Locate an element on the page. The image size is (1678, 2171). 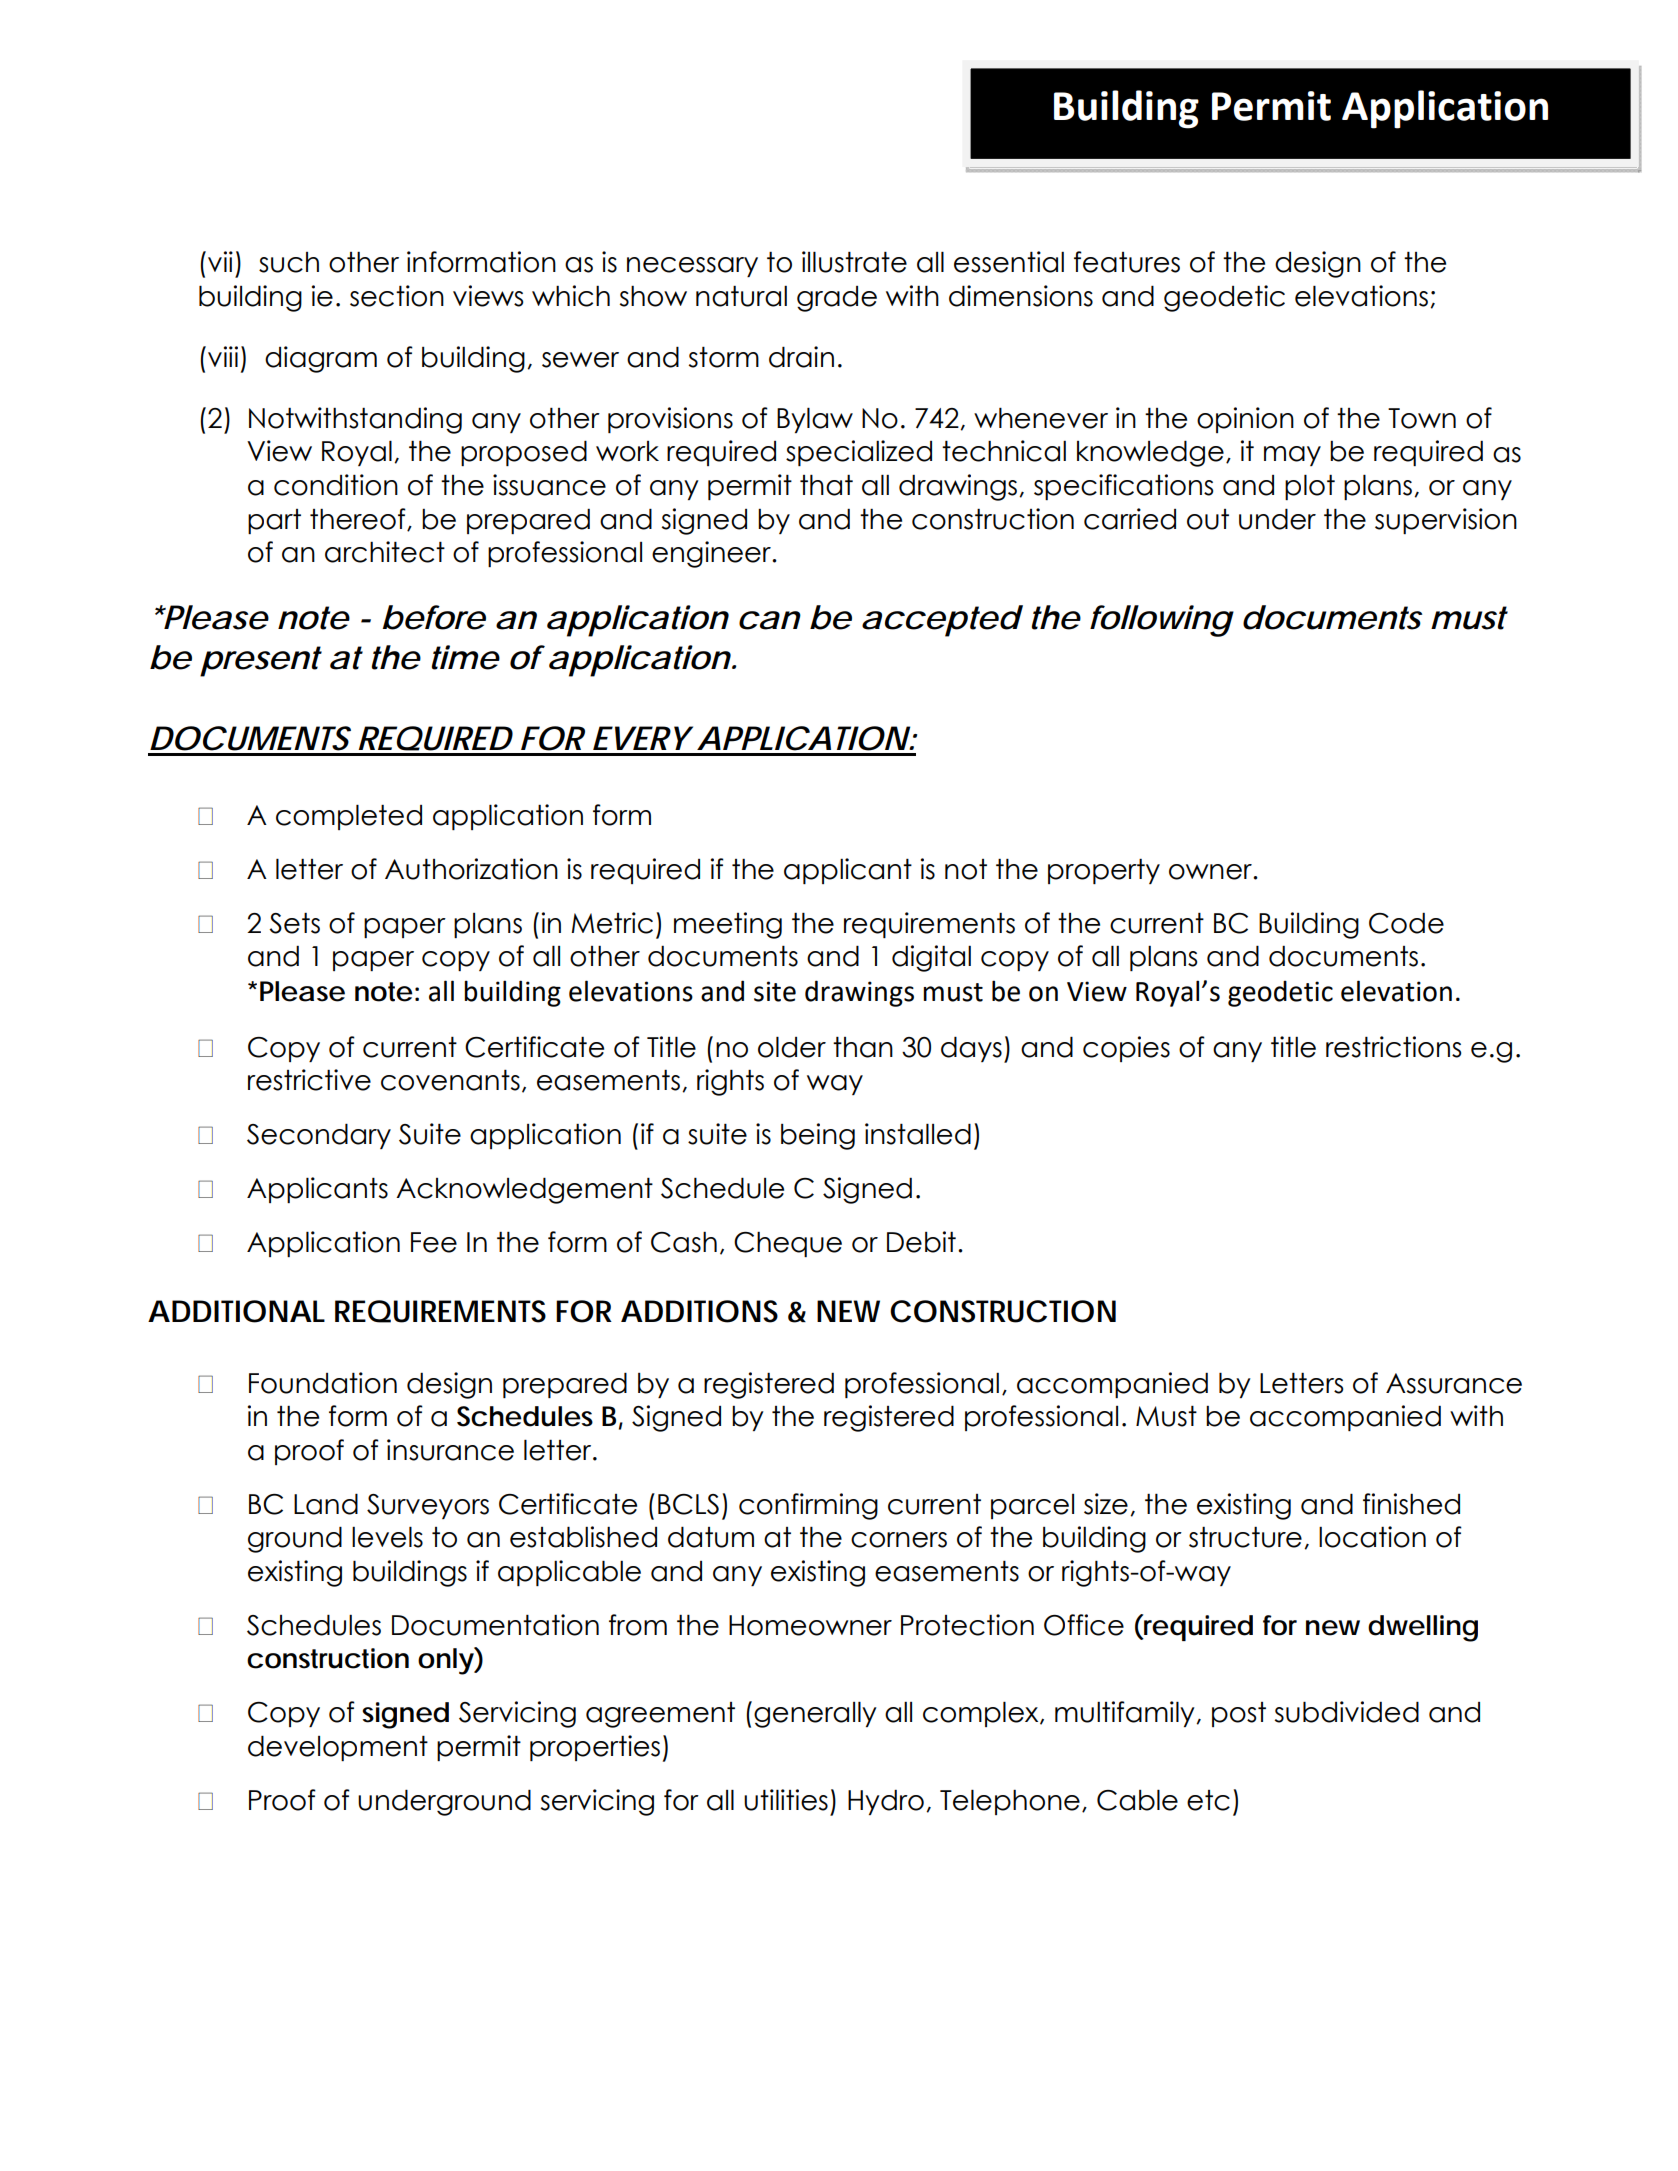
Assurance is located at coordinates (1454, 1383).
